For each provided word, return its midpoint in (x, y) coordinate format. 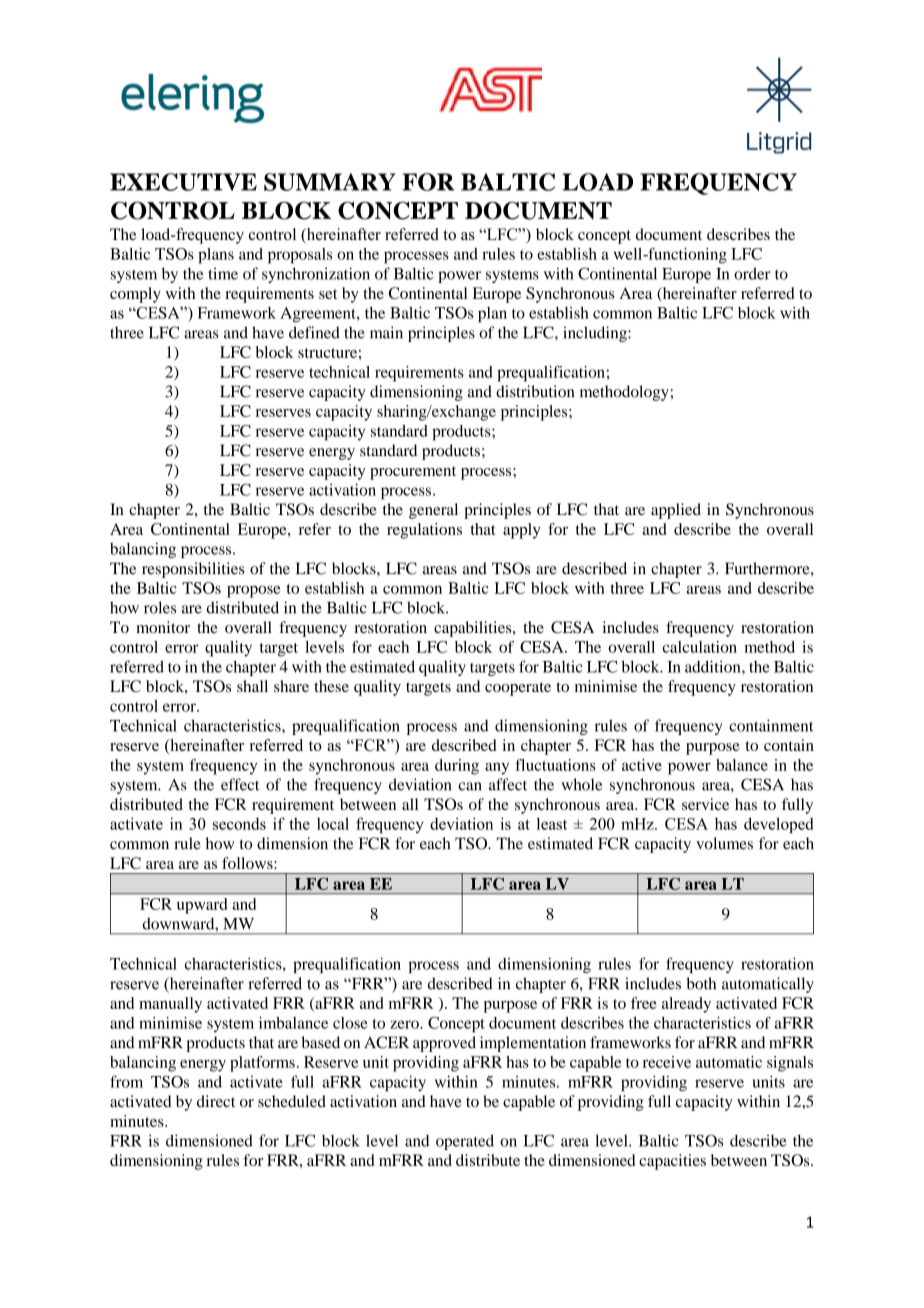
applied (676, 511)
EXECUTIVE (183, 182)
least (552, 823)
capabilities (474, 629)
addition (714, 666)
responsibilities (193, 570)
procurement (413, 473)
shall (252, 686)
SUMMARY (330, 182)
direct (216, 1101)
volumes (724, 843)
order (752, 273)
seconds (239, 823)
